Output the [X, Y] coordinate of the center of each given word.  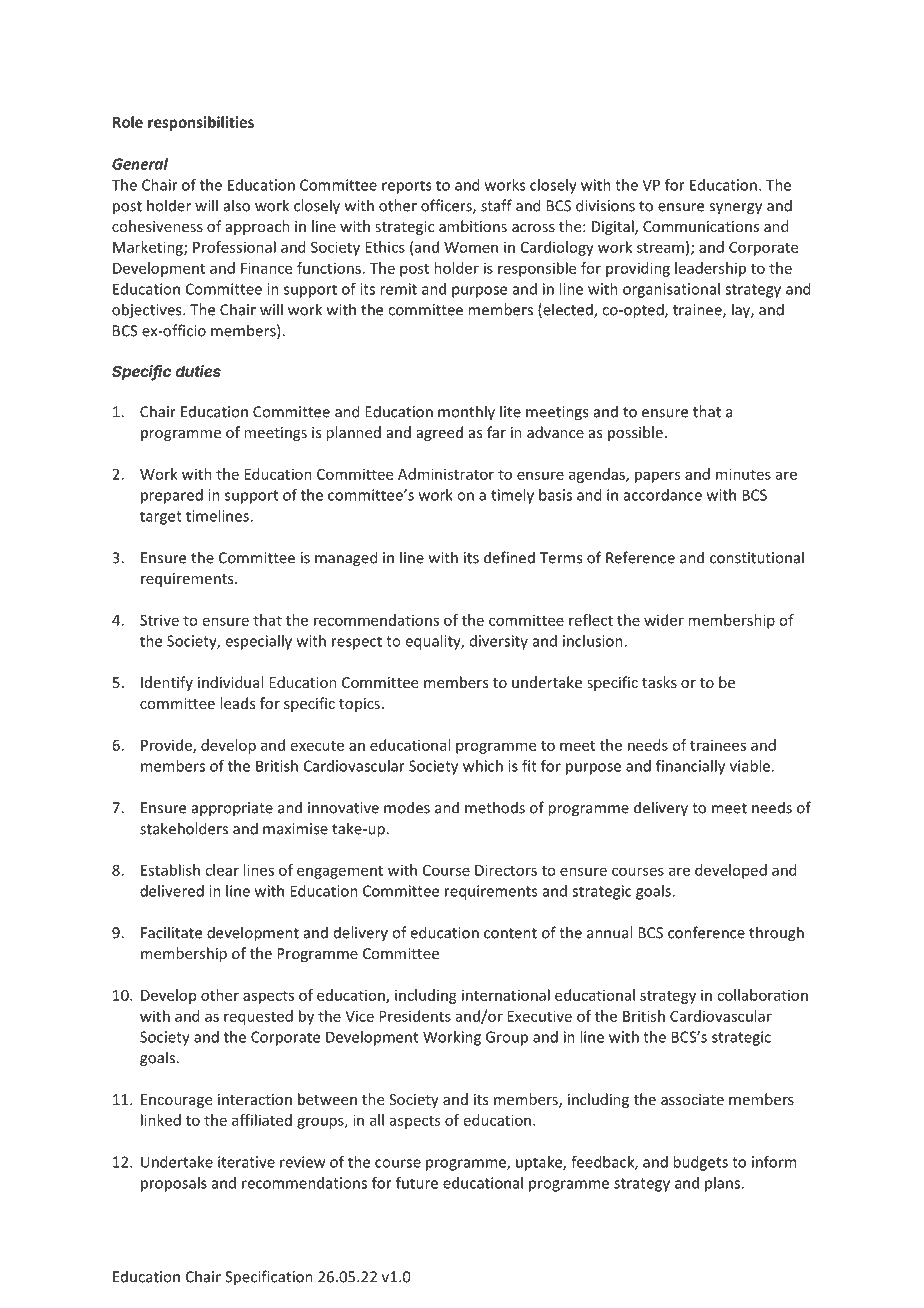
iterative [246, 1162]
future [417, 1183]
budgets [700, 1163]
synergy [735, 209]
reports [406, 187]
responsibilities [201, 123]
